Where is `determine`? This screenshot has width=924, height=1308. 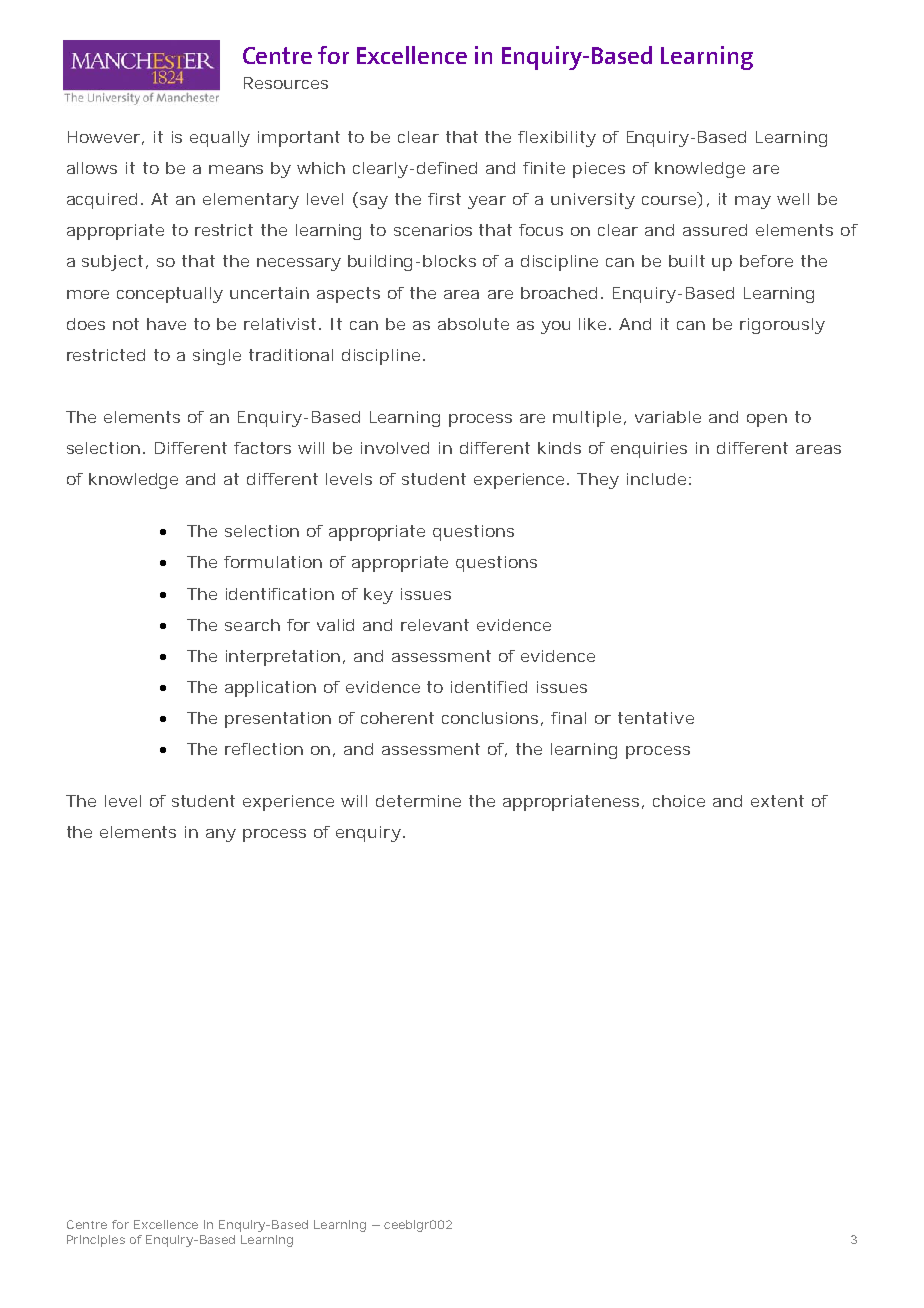 determine is located at coordinates (418, 801).
